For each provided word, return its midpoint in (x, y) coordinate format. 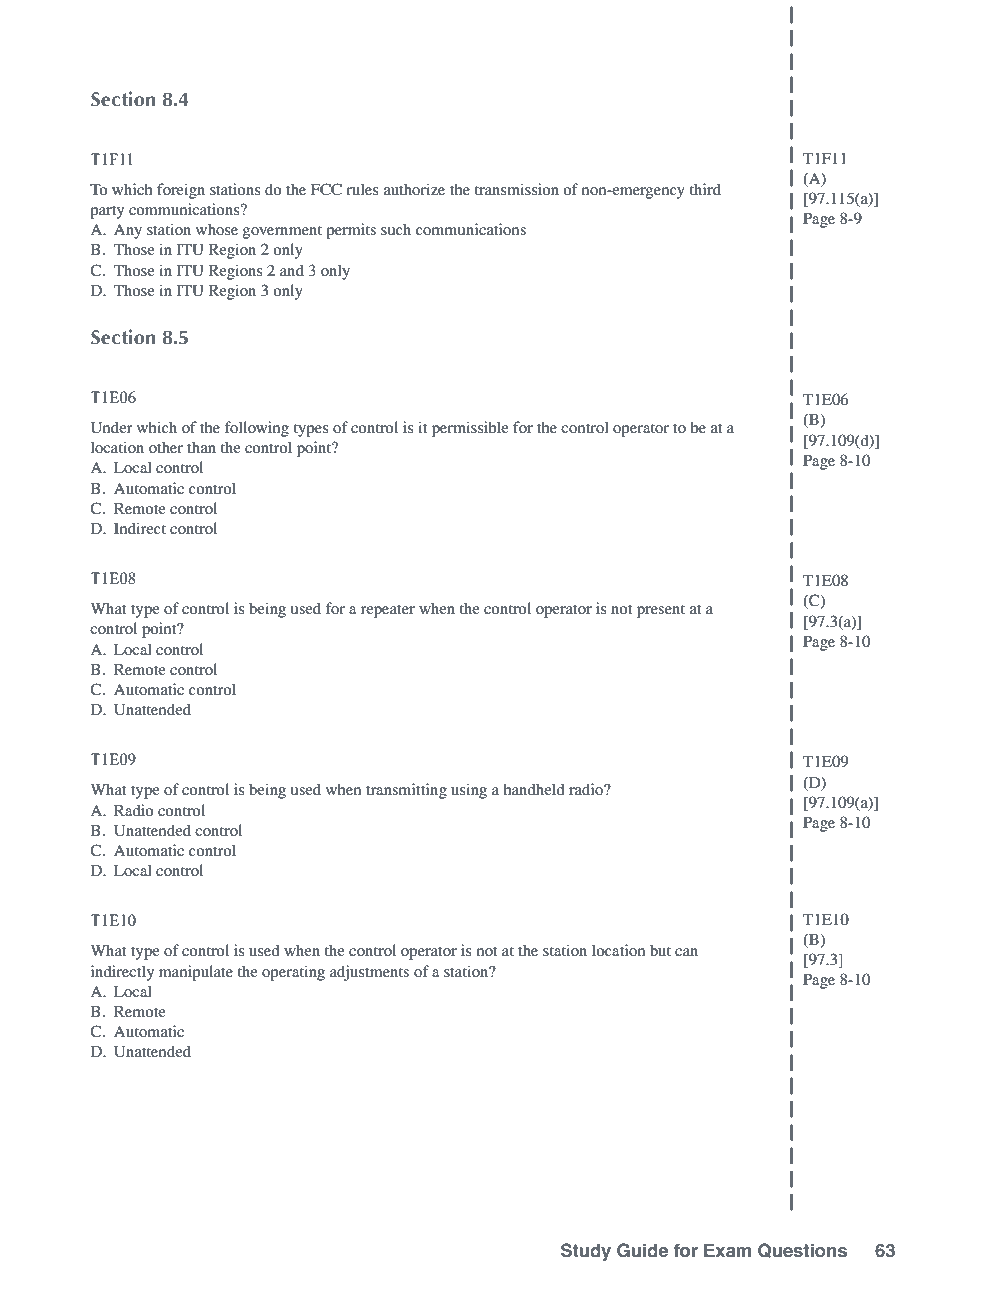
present (661, 611)
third (705, 189)
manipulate (196, 973)
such (396, 229)
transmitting (406, 791)
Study (586, 1252)
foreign (181, 191)
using (469, 791)
